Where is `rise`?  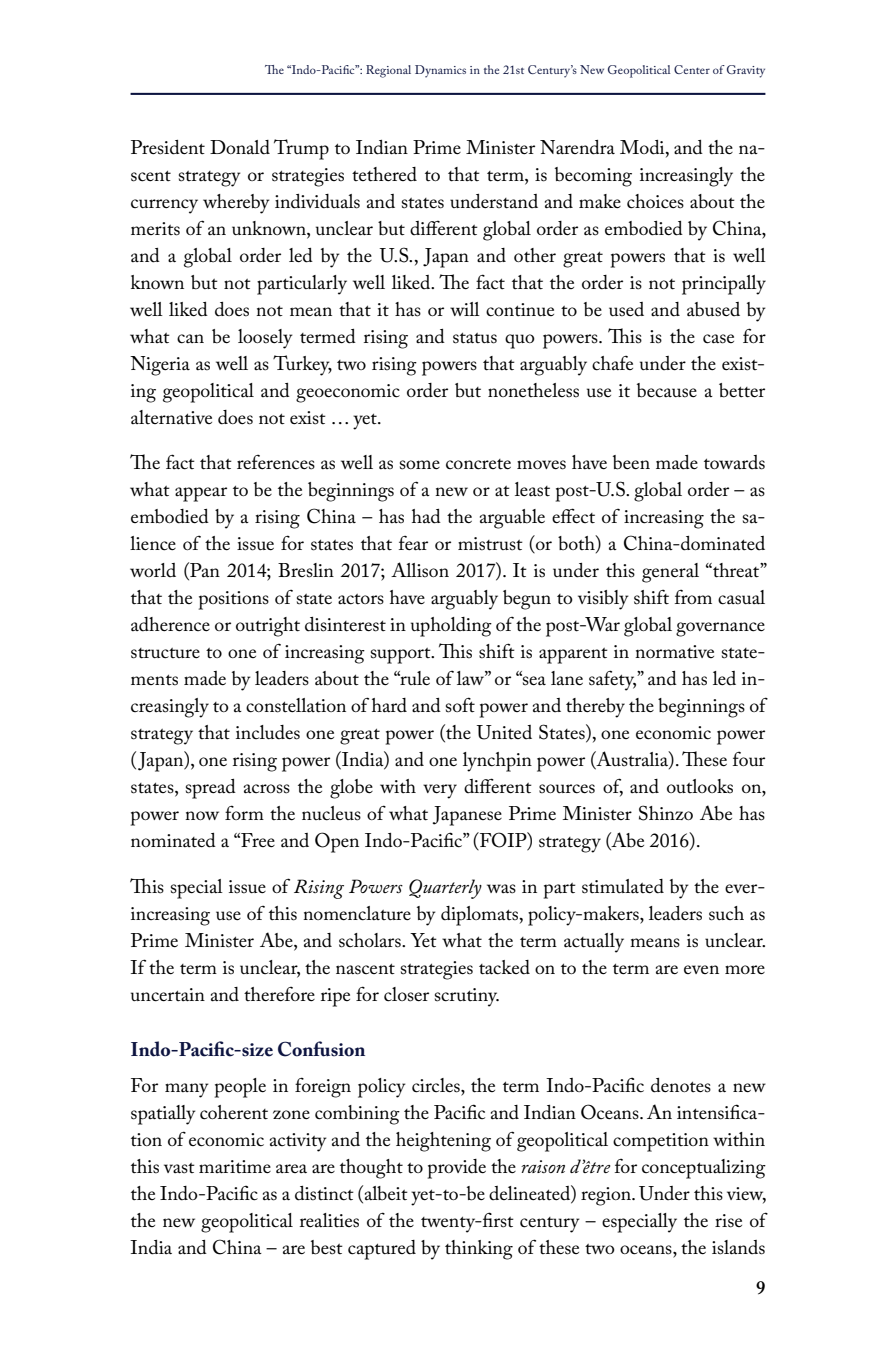 rise is located at coordinates (728, 1221).
